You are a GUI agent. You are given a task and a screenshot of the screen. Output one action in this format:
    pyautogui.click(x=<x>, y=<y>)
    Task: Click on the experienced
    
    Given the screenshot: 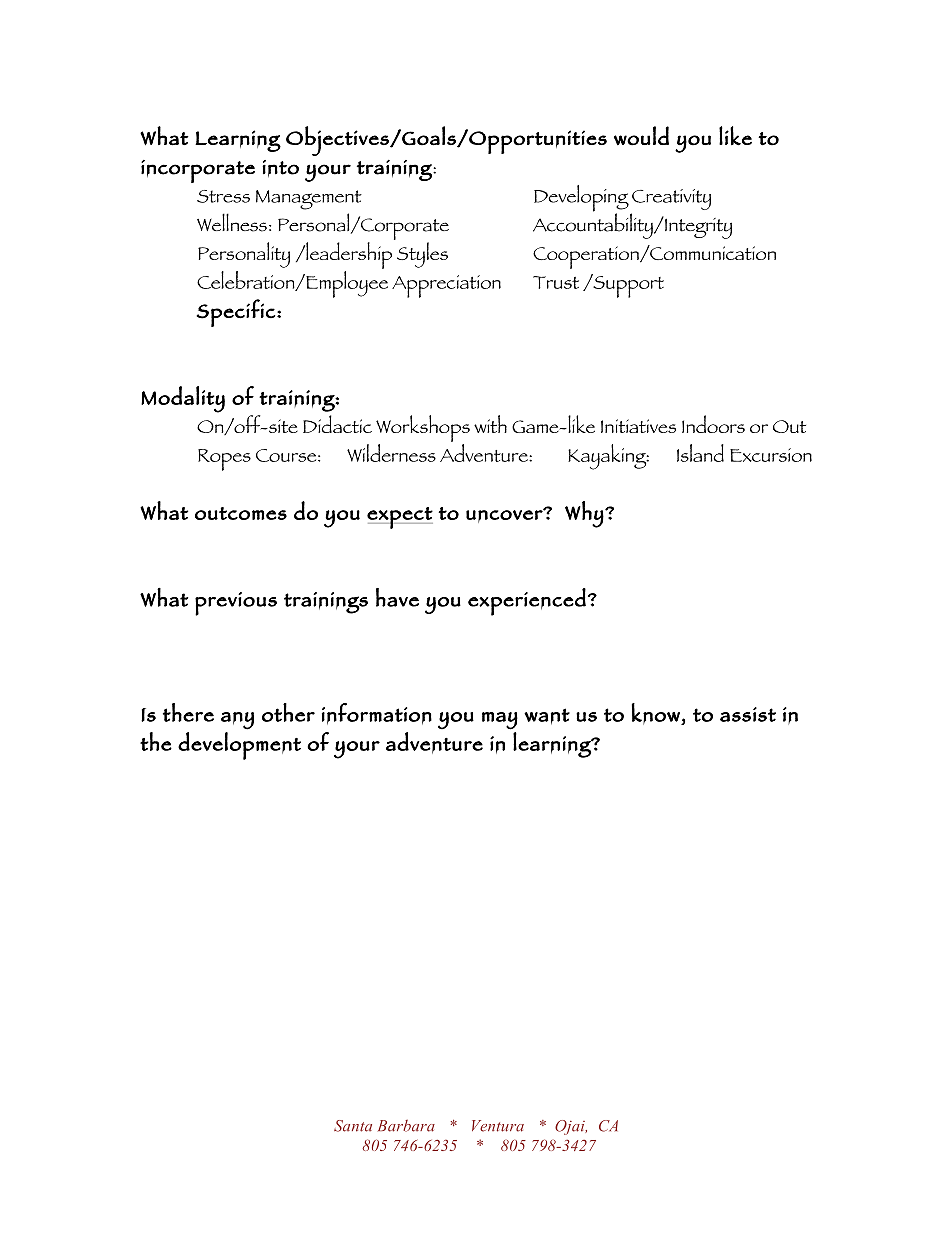 What is the action you would take?
    pyautogui.click(x=527, y=602)
